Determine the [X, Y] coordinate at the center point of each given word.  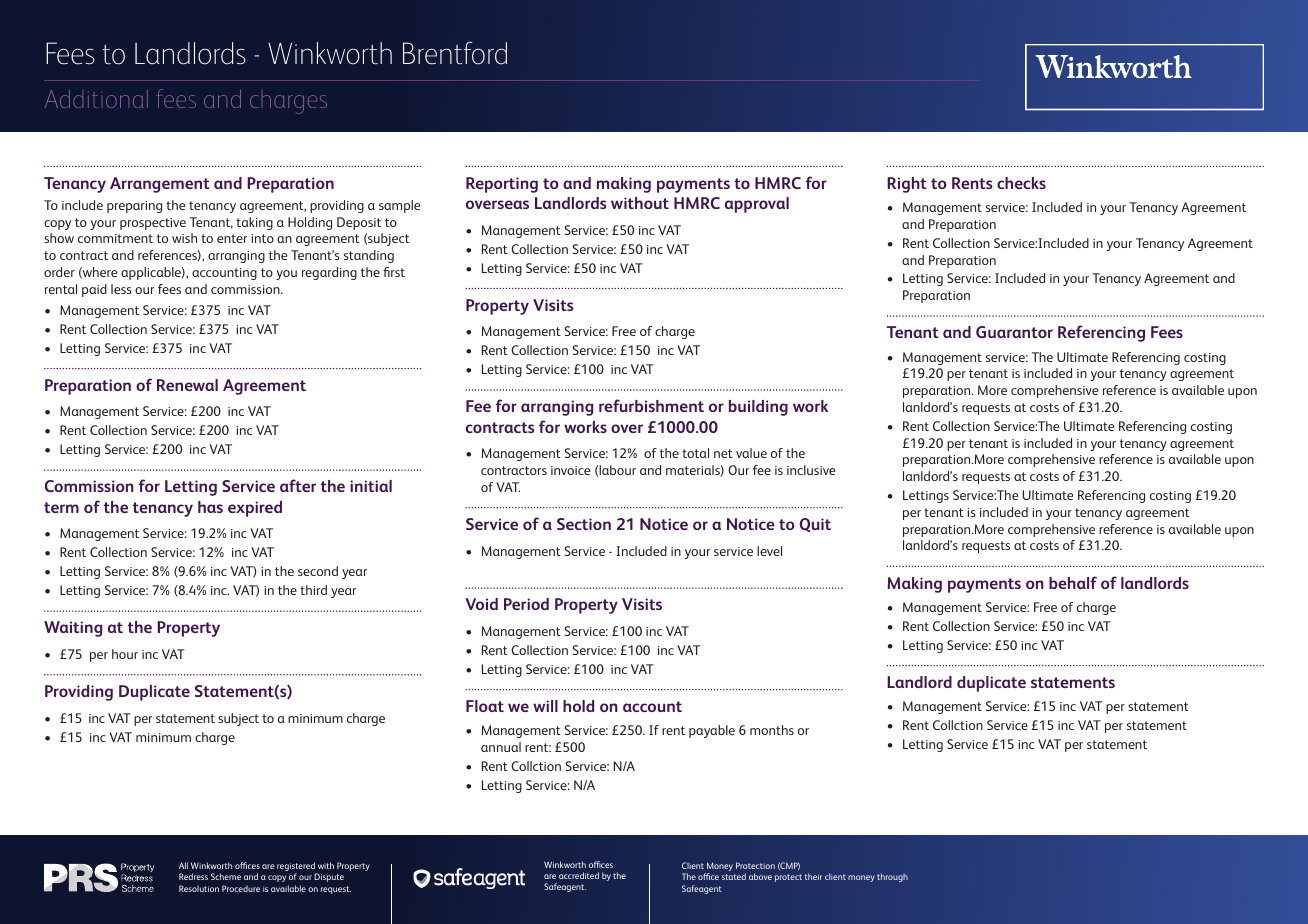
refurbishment [651, 405]
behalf [1073, 582]
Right [907, 185]
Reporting [502, 185]
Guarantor [1014, 332]
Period [526, 604]
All [183, 865]
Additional [96, 98]
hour [125, 654]
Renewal [187, 385]
